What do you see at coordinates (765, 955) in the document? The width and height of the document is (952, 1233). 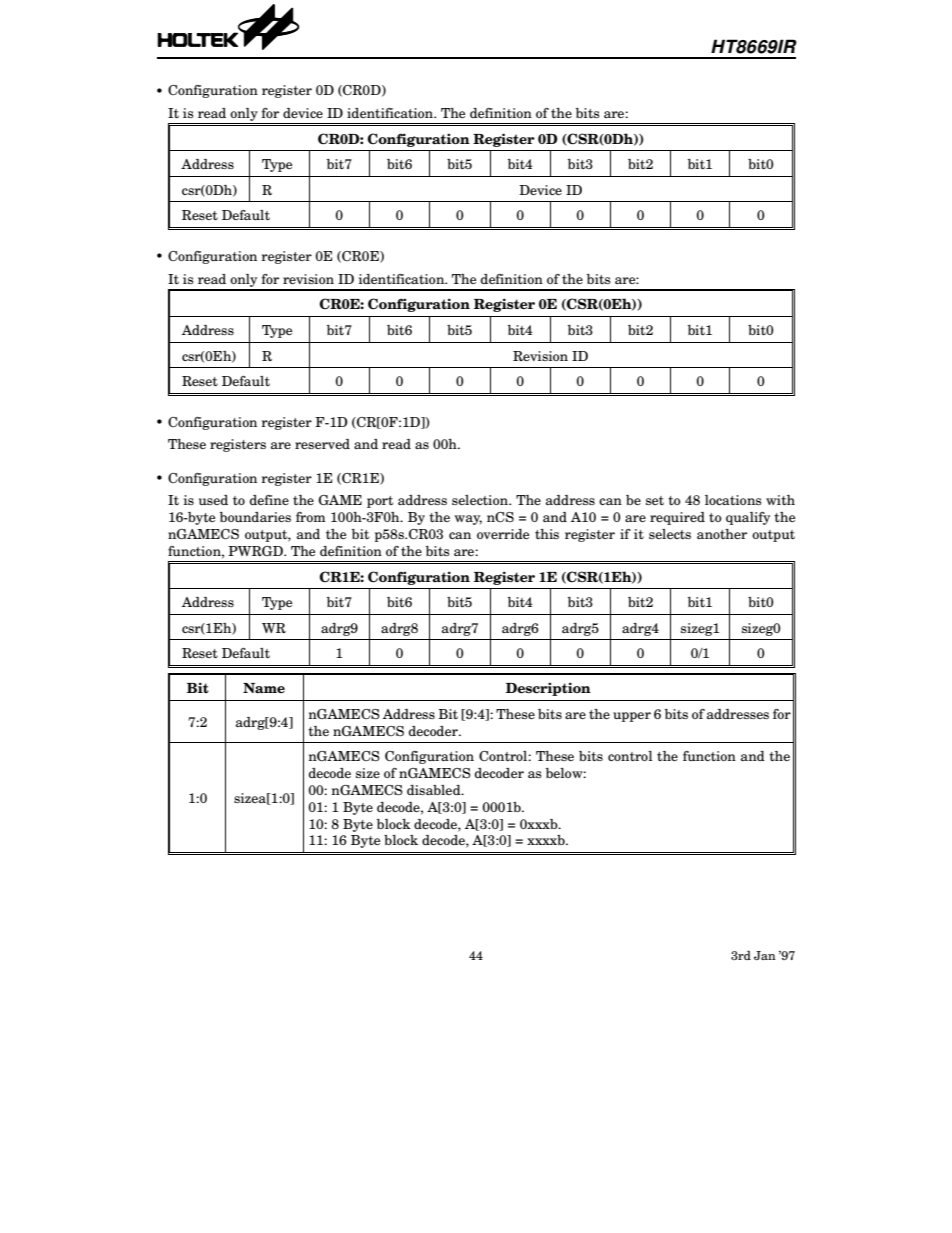 I see `Jan` at bounding box center [765, 955].
